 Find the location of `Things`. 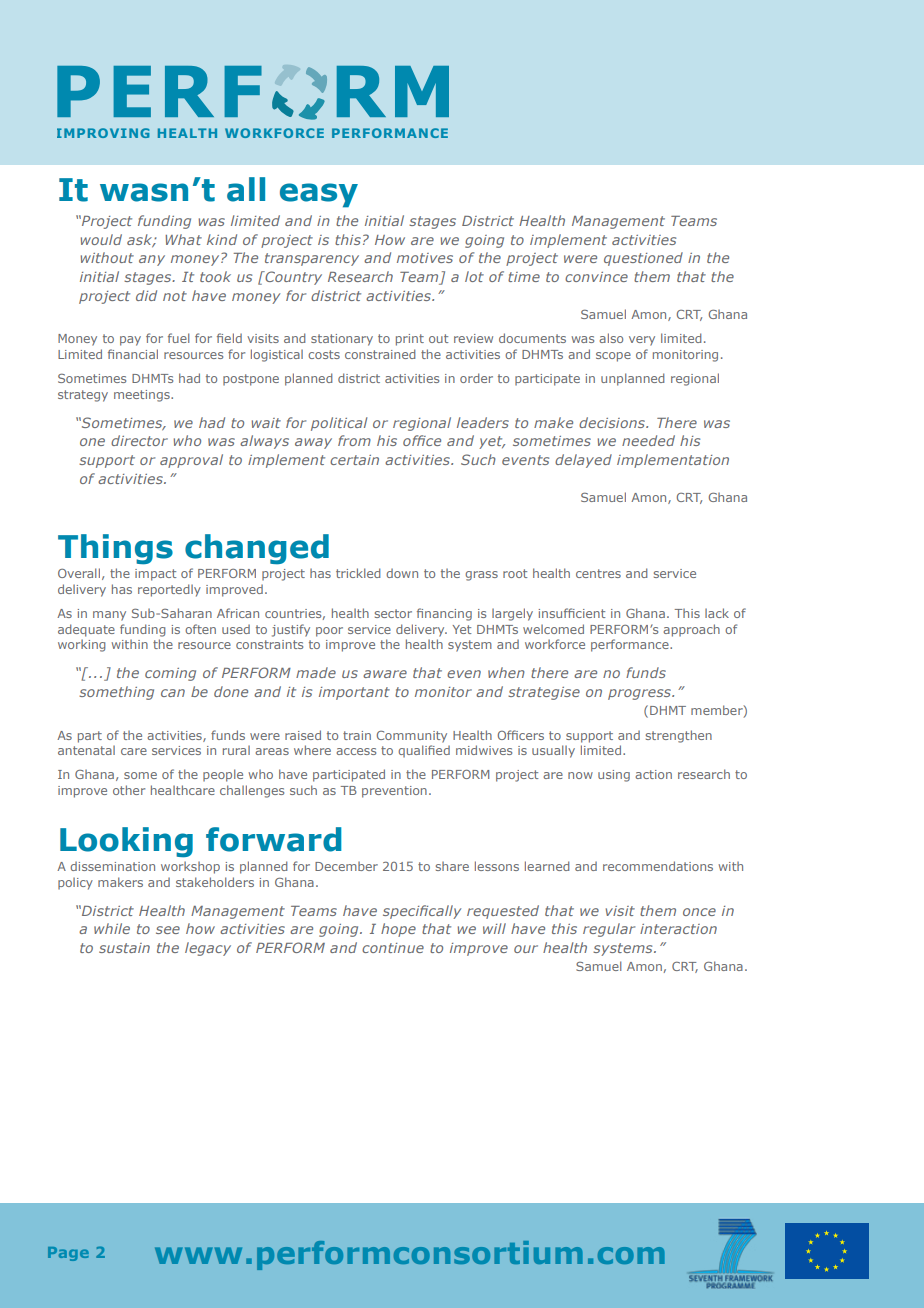

Things is located at coordinates (115, 549).
